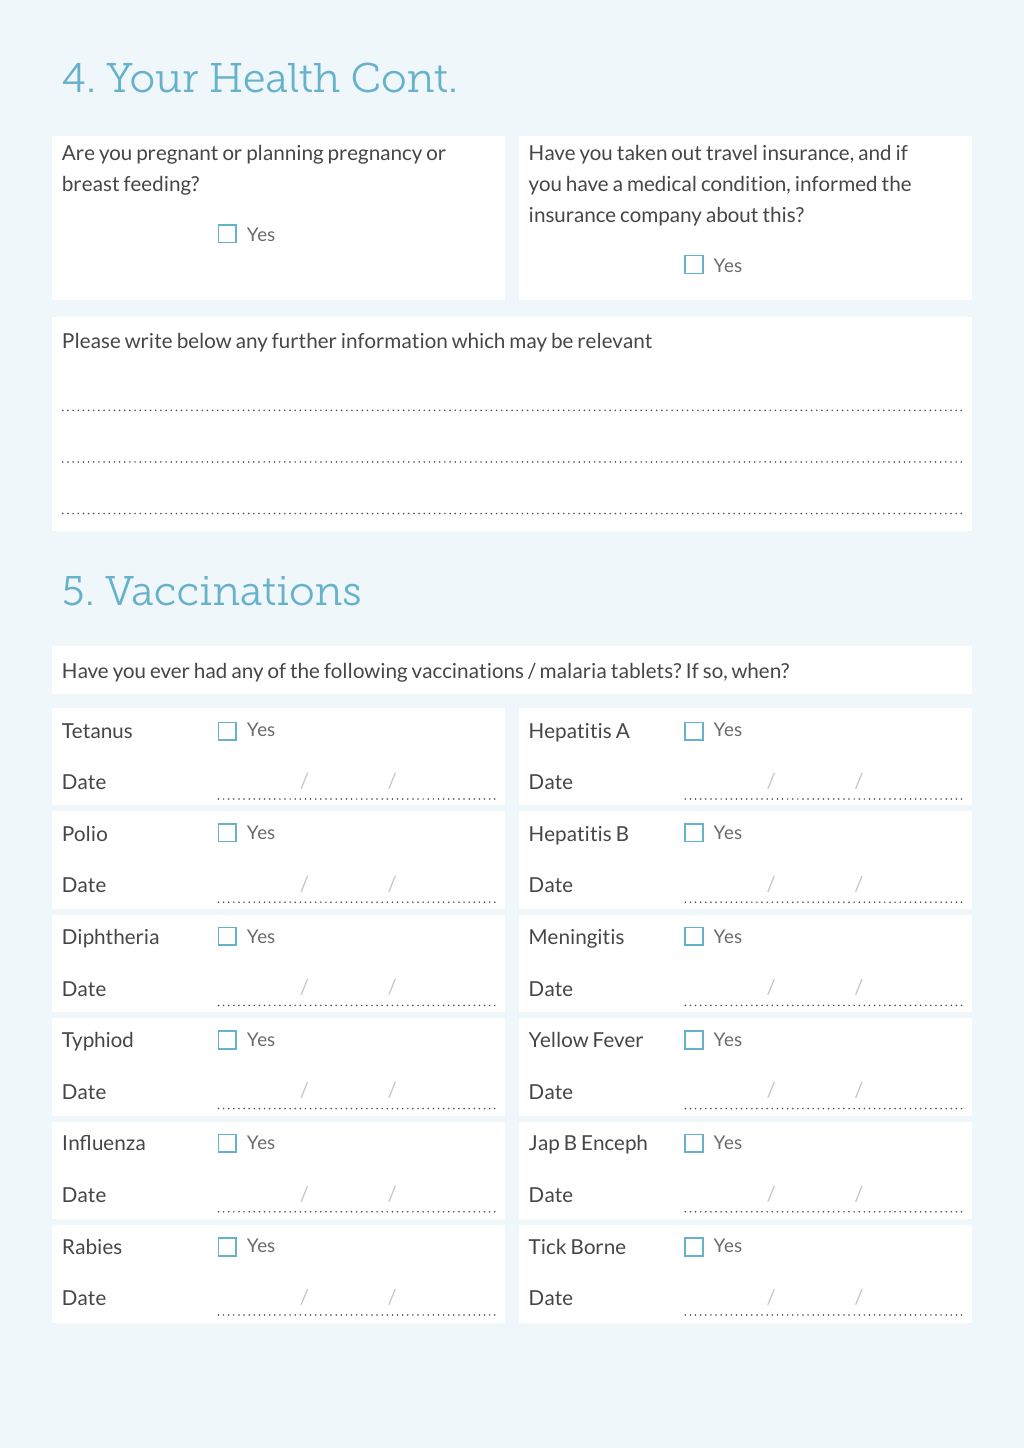 Image resolution: width=1024 pixels, height=1448 pixels. Describe the element at coordinates (152, 77) in the screenshot. I see `Your` at that location.
